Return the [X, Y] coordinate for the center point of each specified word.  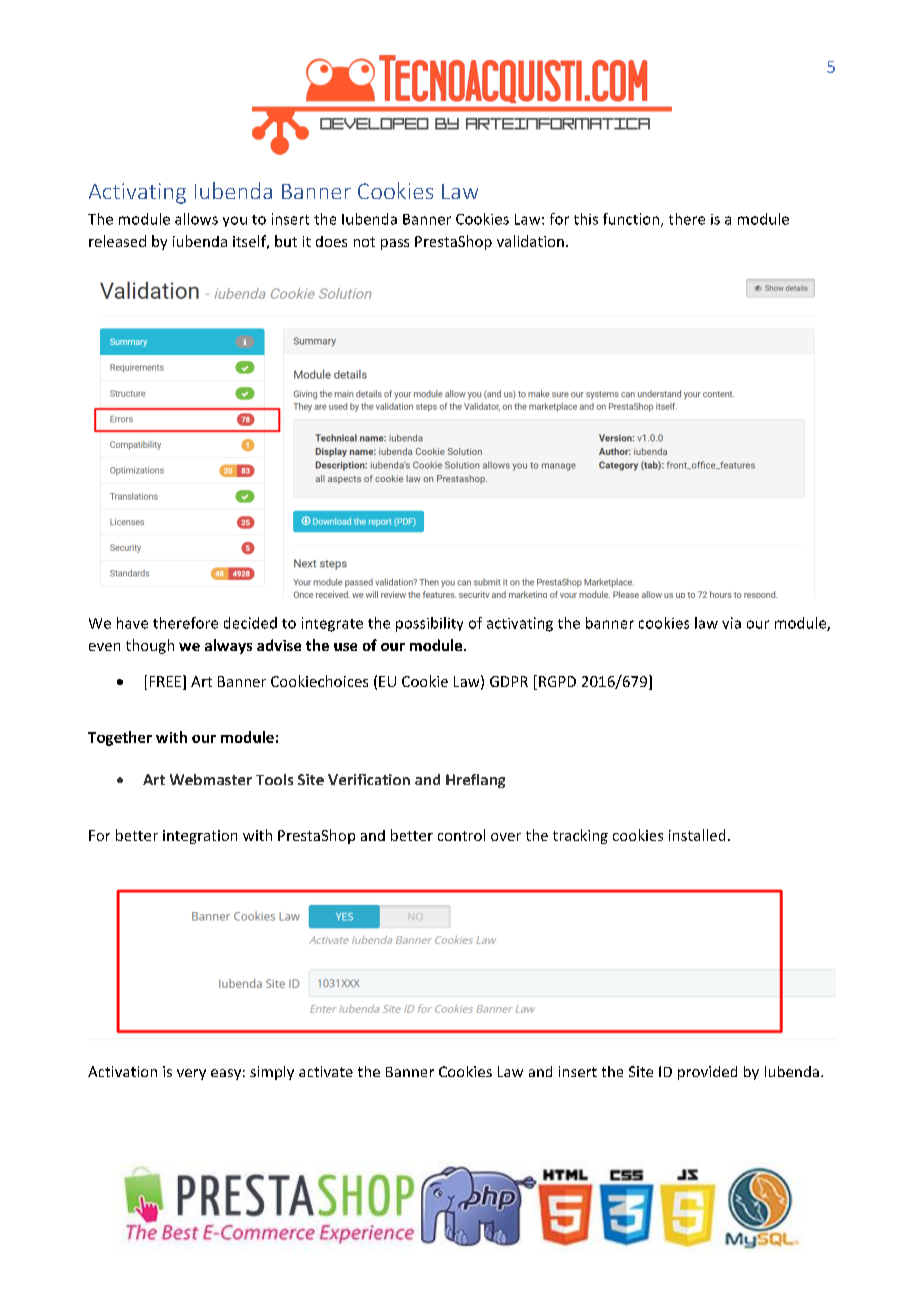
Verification [369, 779]
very [191, 1074]
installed [697, 835]
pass [395, 244]
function [631, 219]
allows [196, 219]
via [731, 623]
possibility [429, 624]
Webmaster [211, 779]
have [132, 623]
